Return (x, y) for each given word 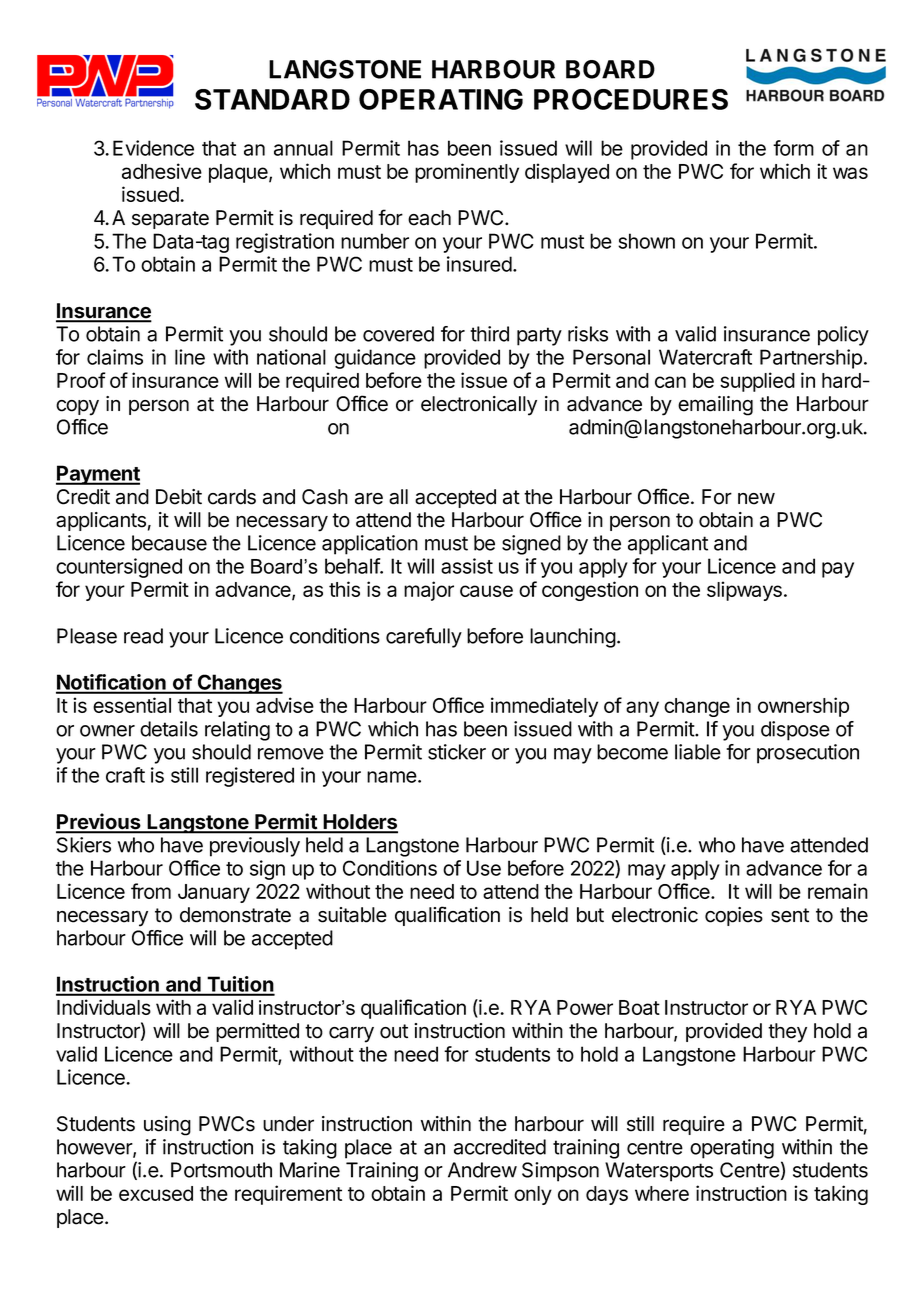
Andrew (482, 1170)
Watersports (659, 1172)
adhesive (162, 171)
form (793, 148)
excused (156, 1193)
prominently (467, 173)
